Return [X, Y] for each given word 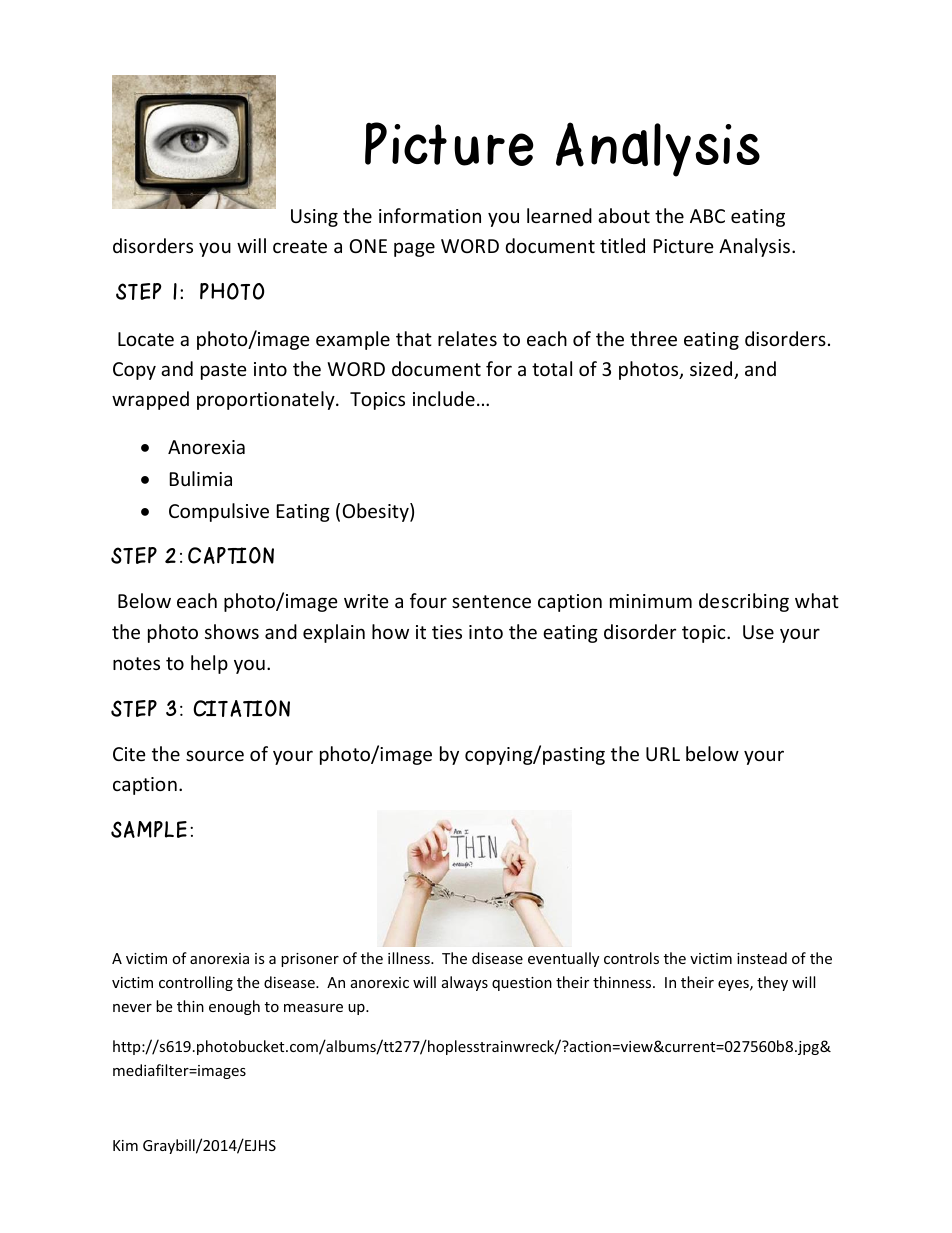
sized [712, 370]
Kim [125, 1145]
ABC [707, 216]
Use [758, 632]
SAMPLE [149, 829]
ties [447, 632]
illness [410, 958]
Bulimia [201, 478]
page [414, 249]
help [209, 664]
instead [762, 958]
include [444, 398]
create [300, 246]
